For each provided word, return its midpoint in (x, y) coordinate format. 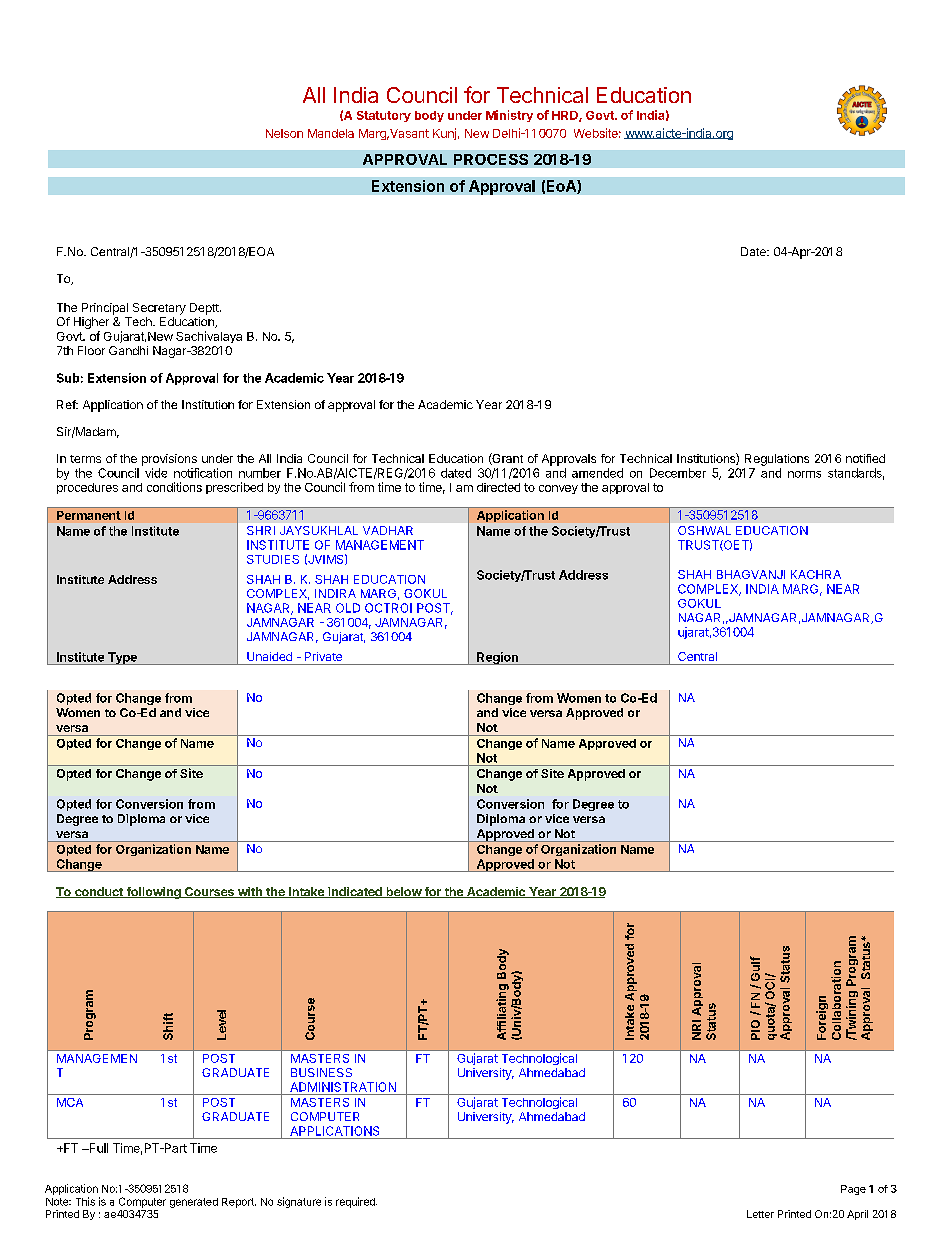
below (403, 892)
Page (853, 1190)
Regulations (777, 460)
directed (498, 487)
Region (497, 658)
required (356, 1202)
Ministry (509, 116)
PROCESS (491, 159)
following (153, 893)
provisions (169, 460)
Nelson (284, 133)
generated (194, 1203)
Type (122, 658)
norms (804, 474)
